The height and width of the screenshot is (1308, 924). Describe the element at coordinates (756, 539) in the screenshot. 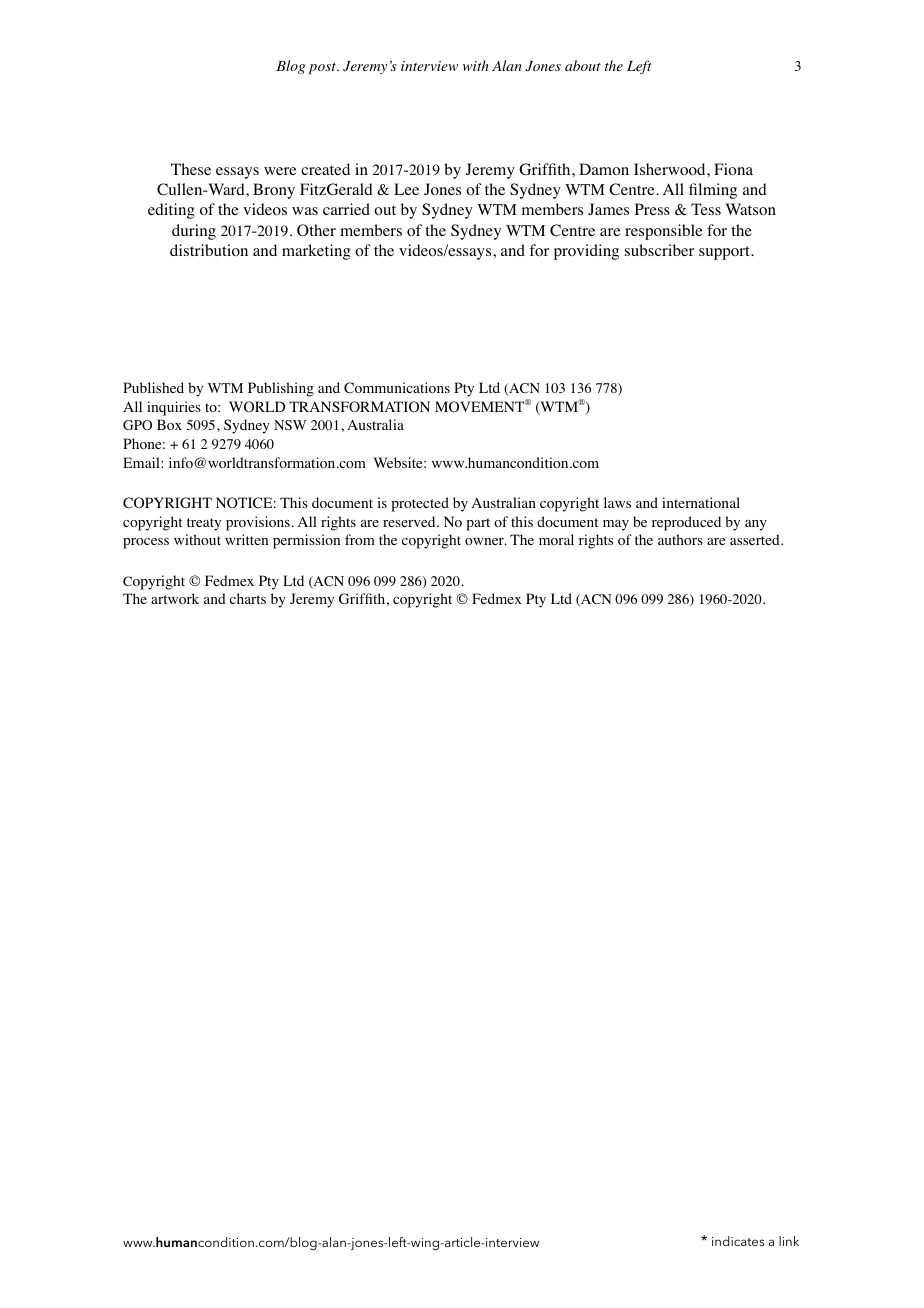

I see `asserted` at that location.
